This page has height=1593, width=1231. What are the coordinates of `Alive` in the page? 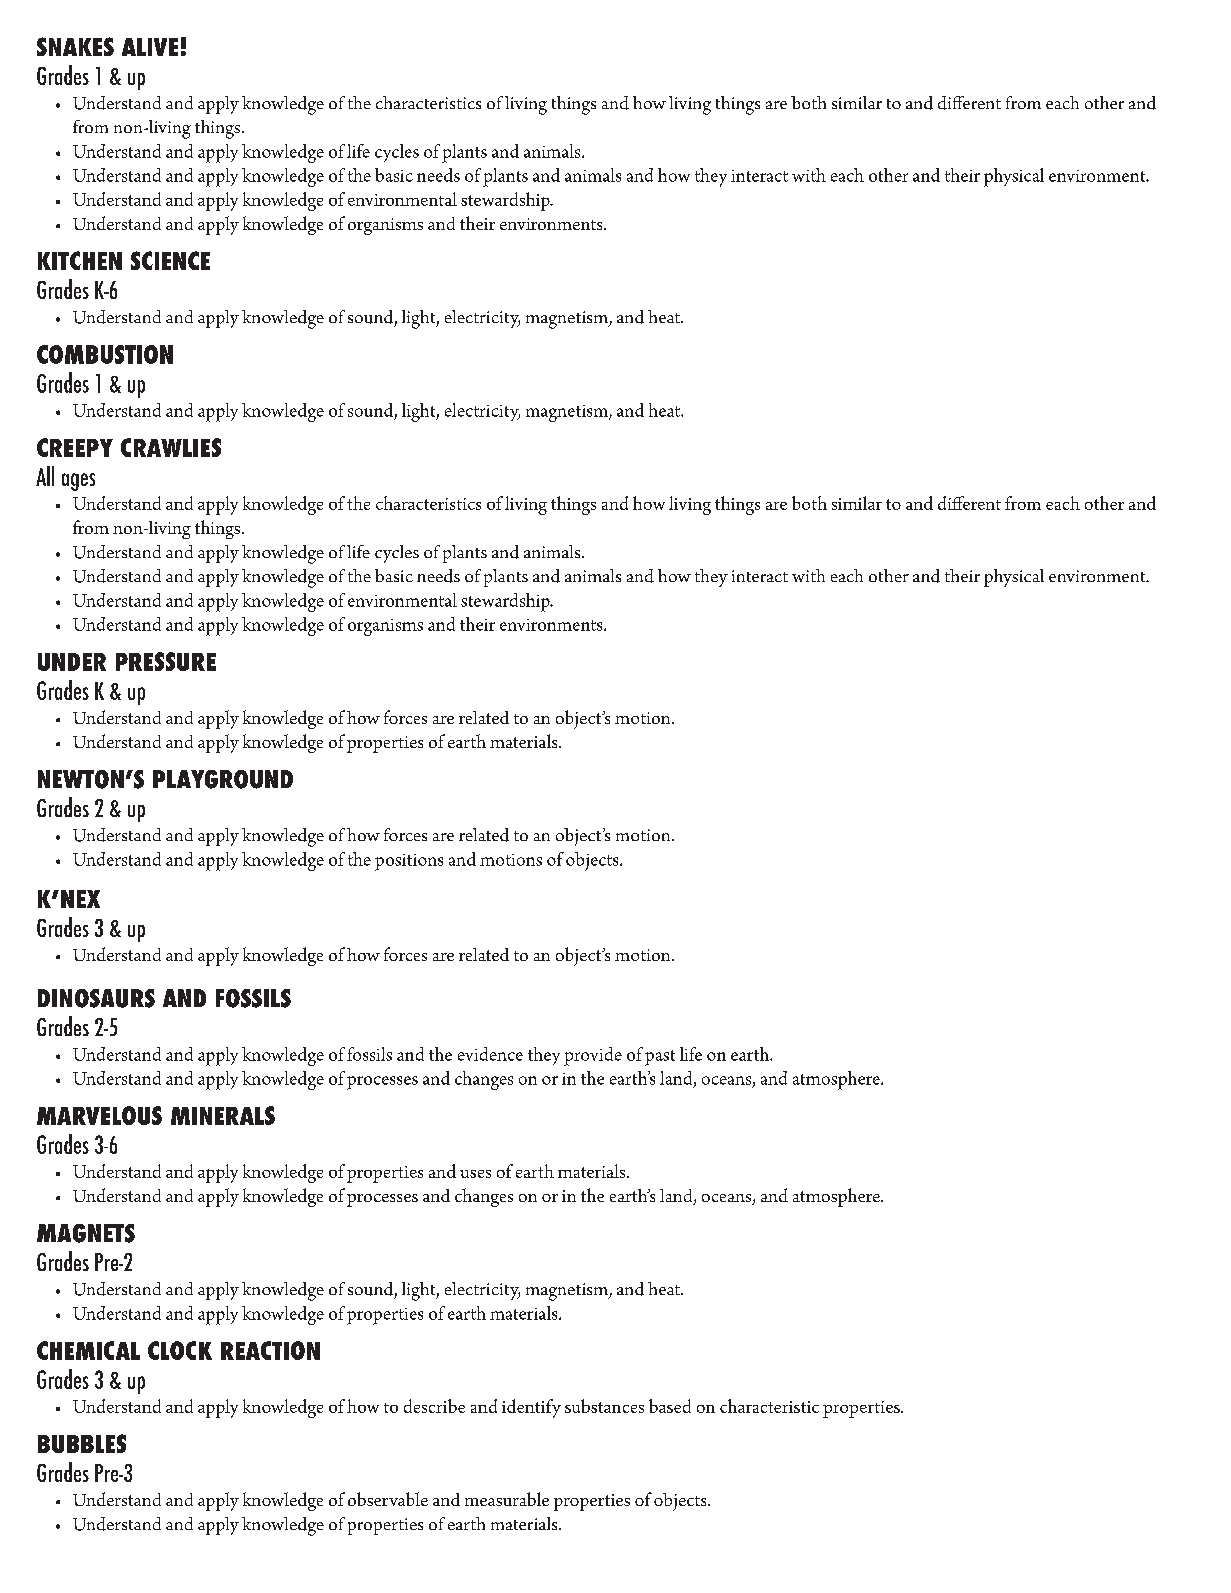 It's located at (150, 47).
